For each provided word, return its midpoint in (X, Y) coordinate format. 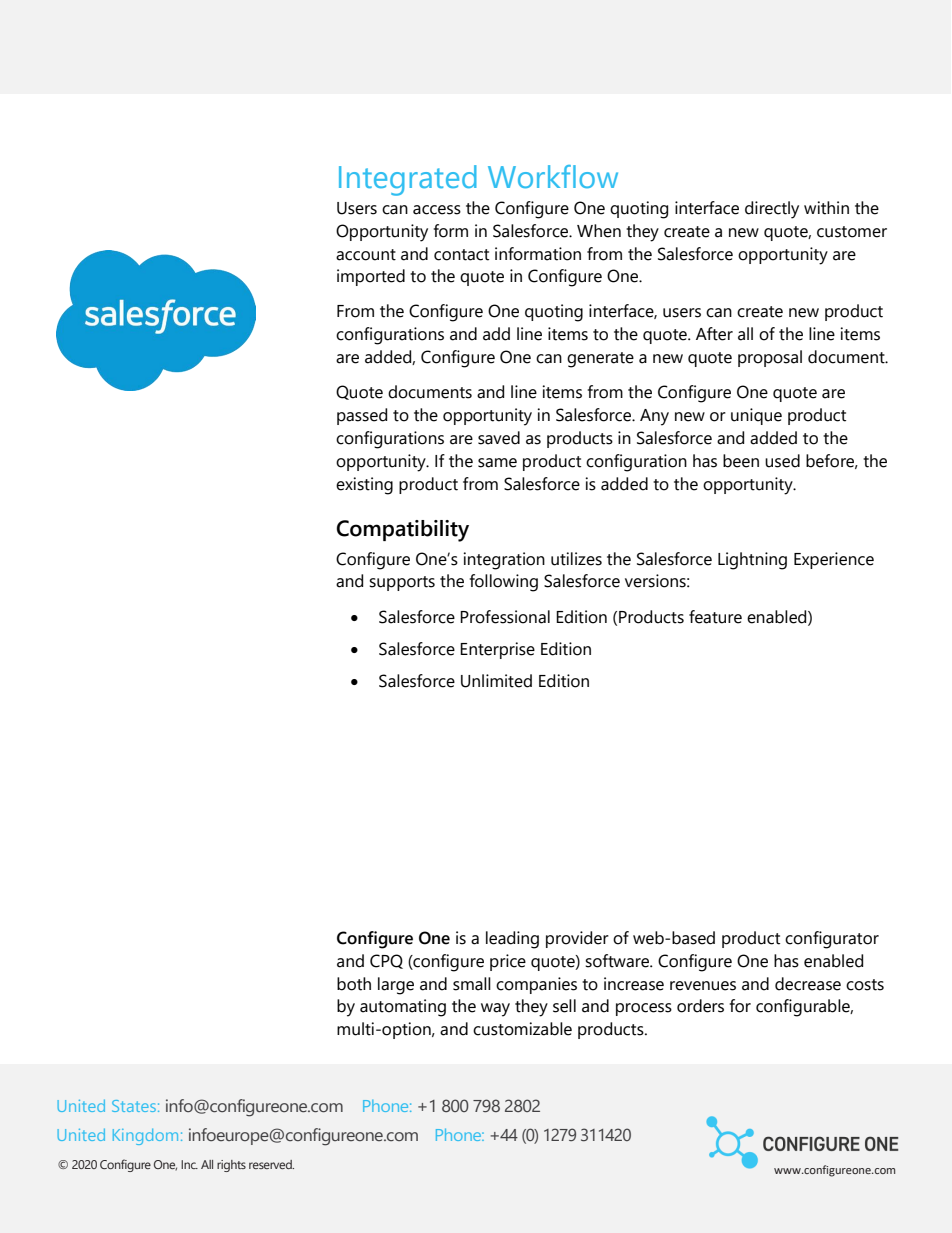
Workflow (553, 177)
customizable (522, 1029)
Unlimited (496, 681)
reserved (271, 1164)
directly (772, 210)
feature (715, 617)
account (366, 255)
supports (402, 583)
